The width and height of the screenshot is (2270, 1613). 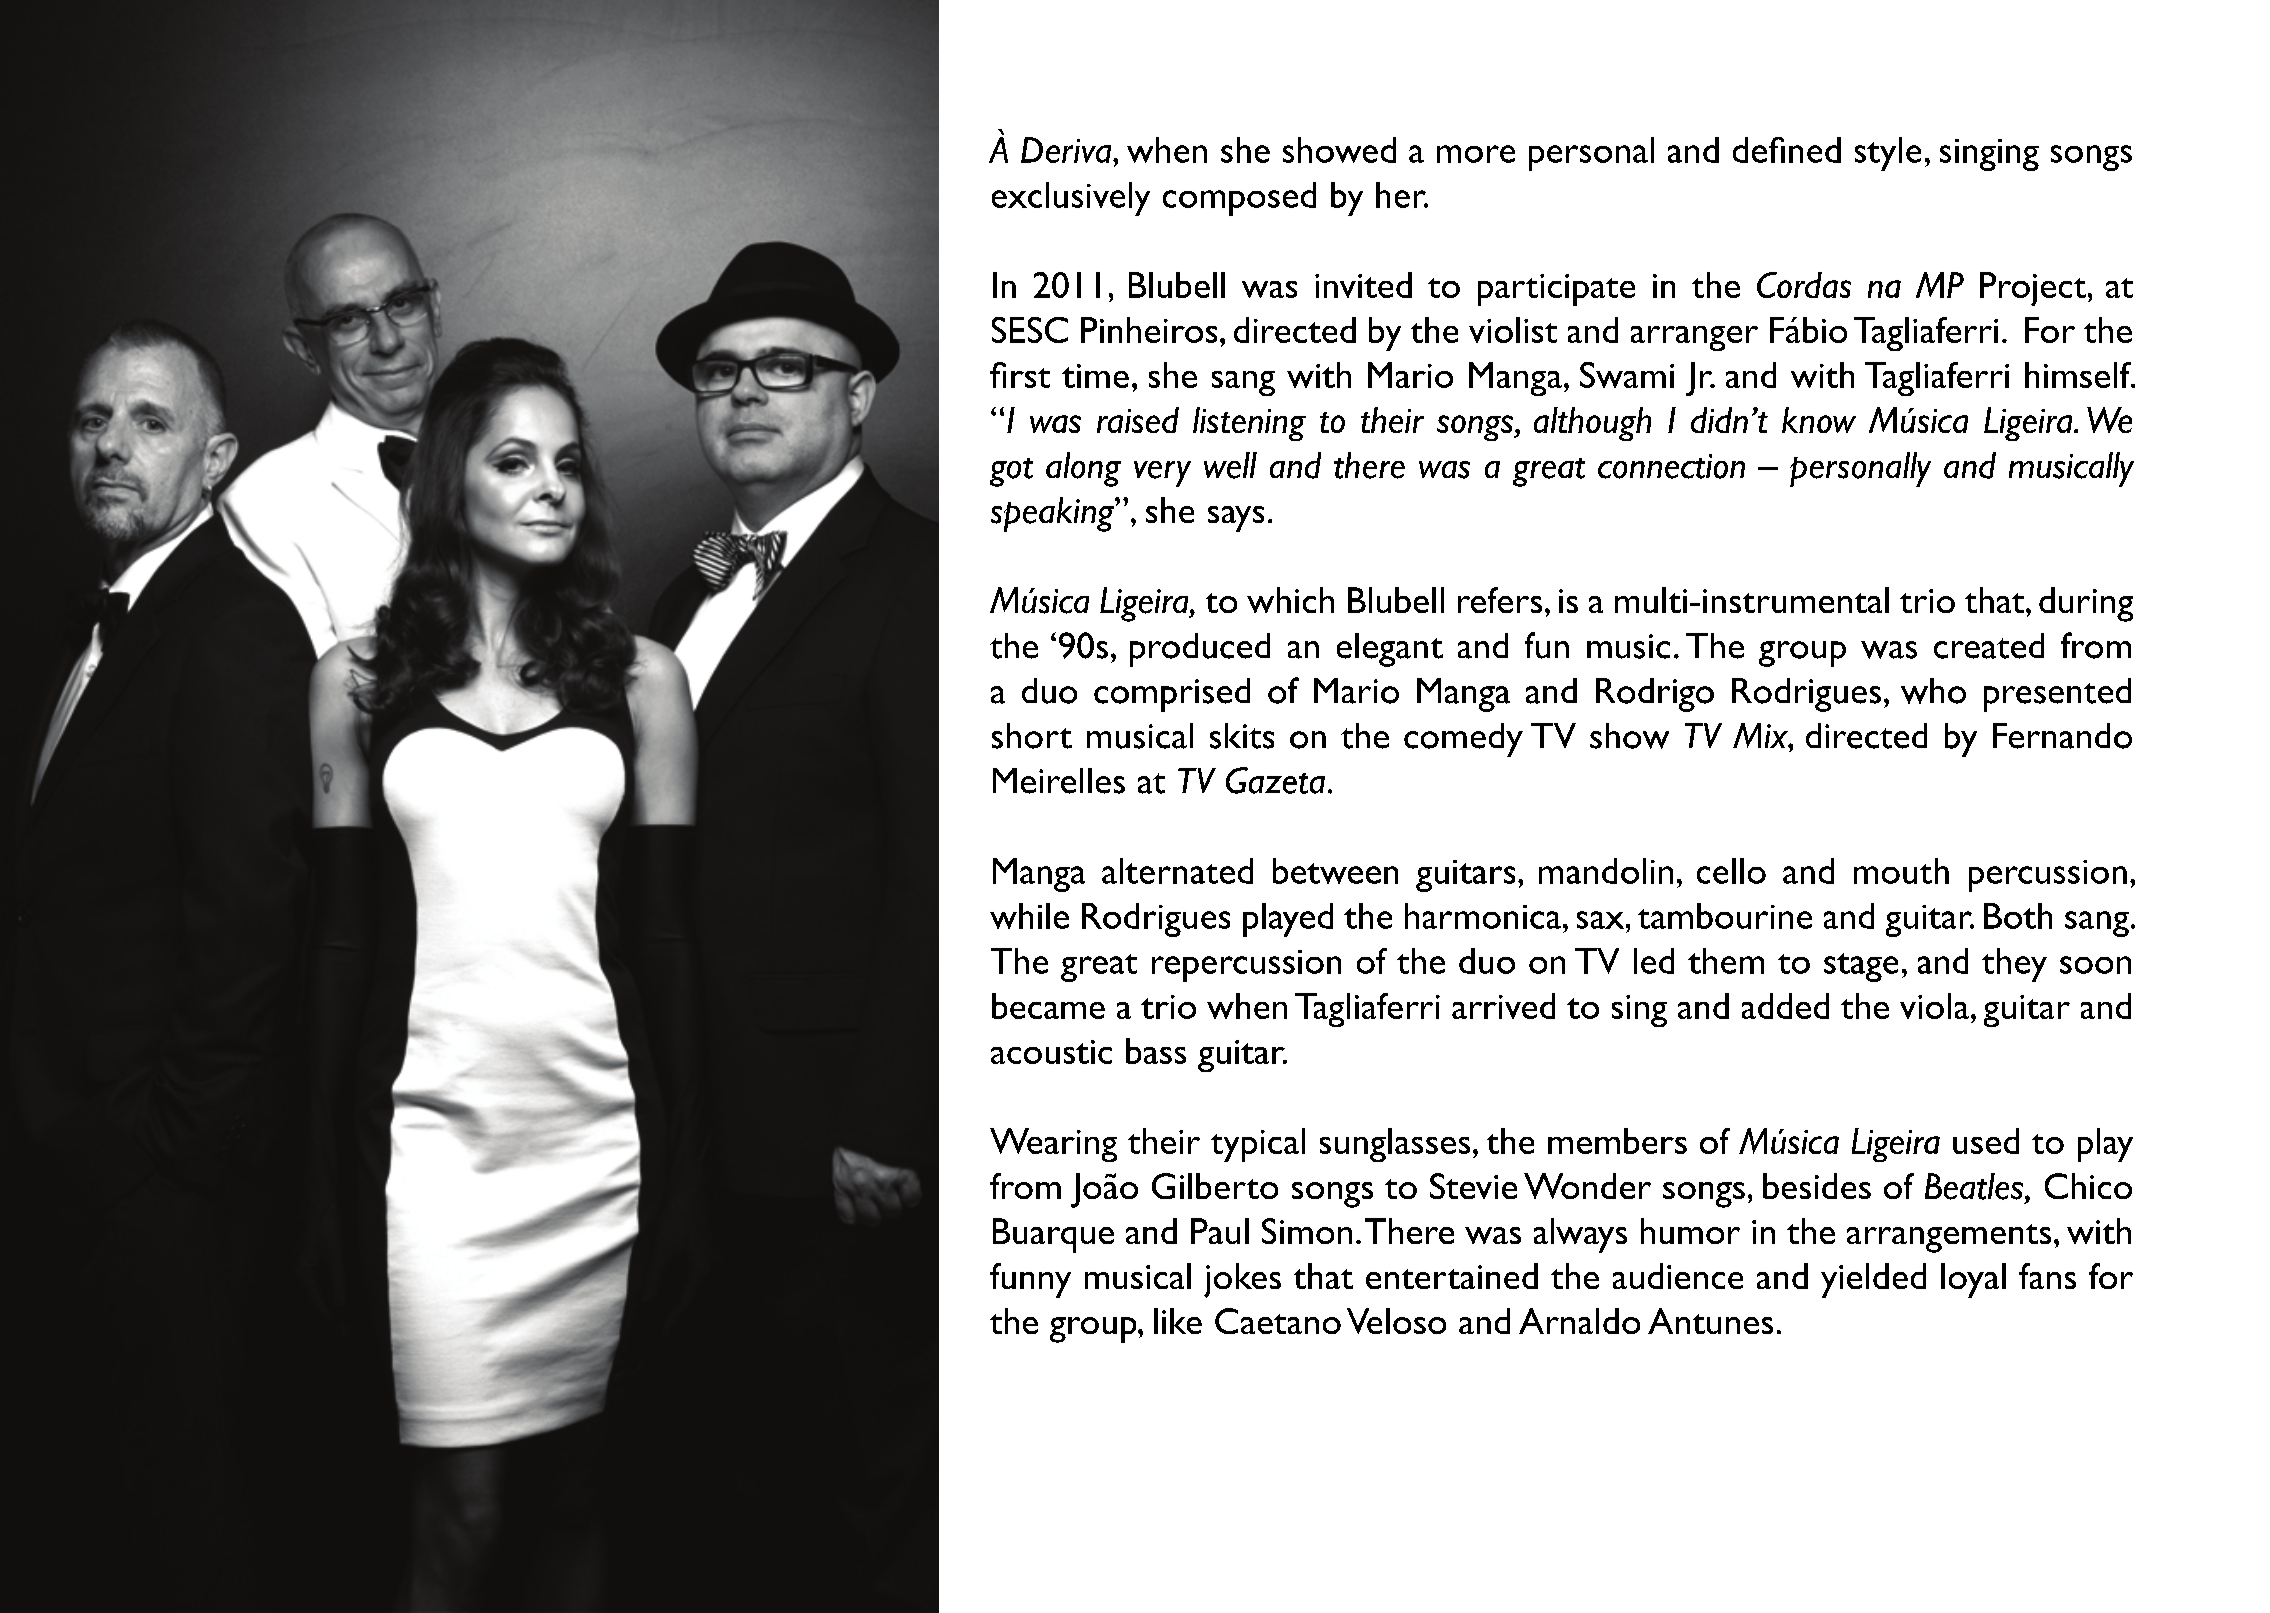 What do you see at coordinates (1476, 154) in the screenshot?
I see `more` at bounding box center [1476, 154].
